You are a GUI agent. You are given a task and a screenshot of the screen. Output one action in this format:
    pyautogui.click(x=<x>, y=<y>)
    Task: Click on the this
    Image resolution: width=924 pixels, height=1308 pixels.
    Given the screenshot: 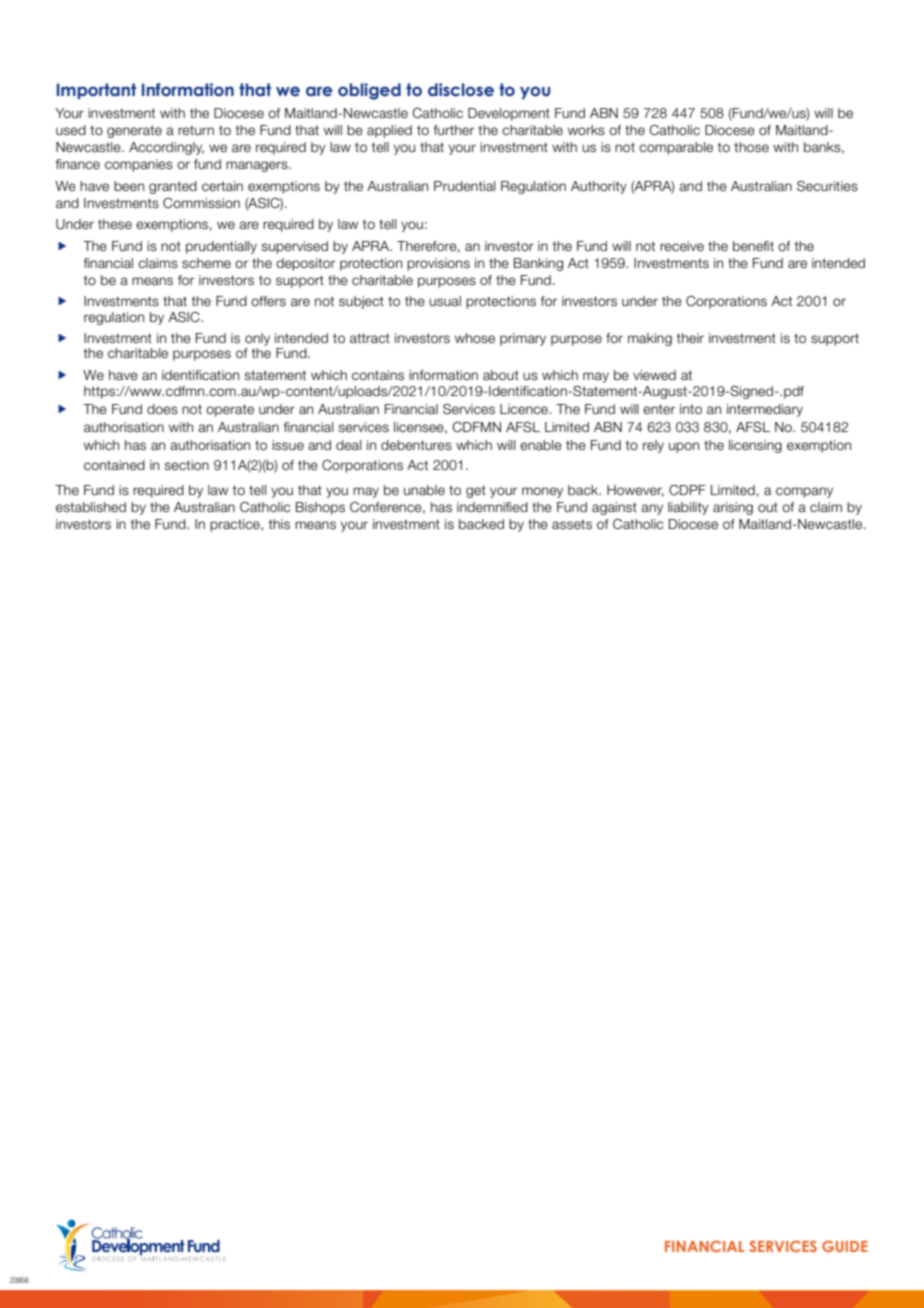 What is the action you would take?
    pyautogui.click(x=279, y=524)
